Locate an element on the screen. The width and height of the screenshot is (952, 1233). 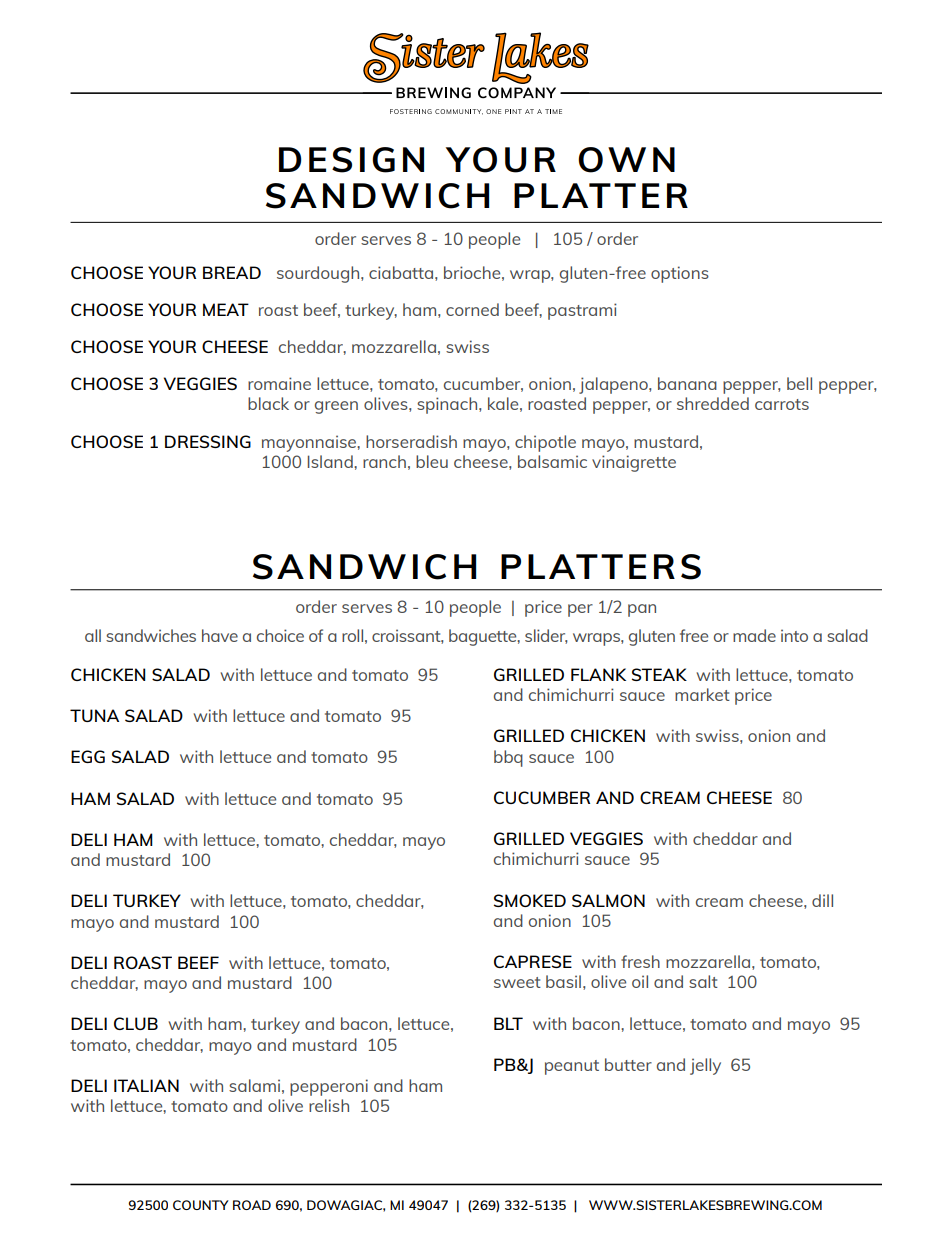
MEAT is located at coordinates (226, 309).
